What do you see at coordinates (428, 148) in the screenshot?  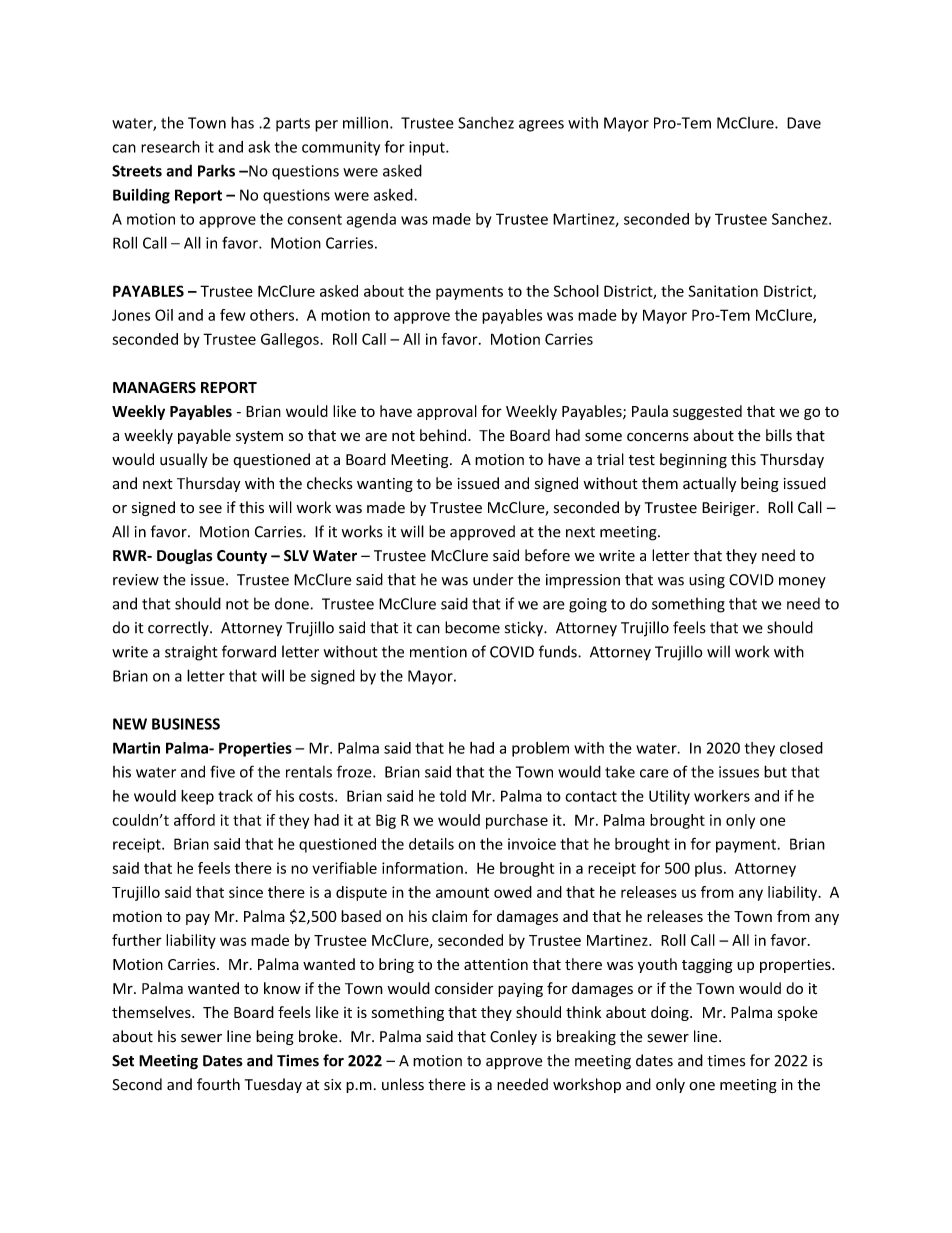 I see `input` at bounding box center [428, 148].
